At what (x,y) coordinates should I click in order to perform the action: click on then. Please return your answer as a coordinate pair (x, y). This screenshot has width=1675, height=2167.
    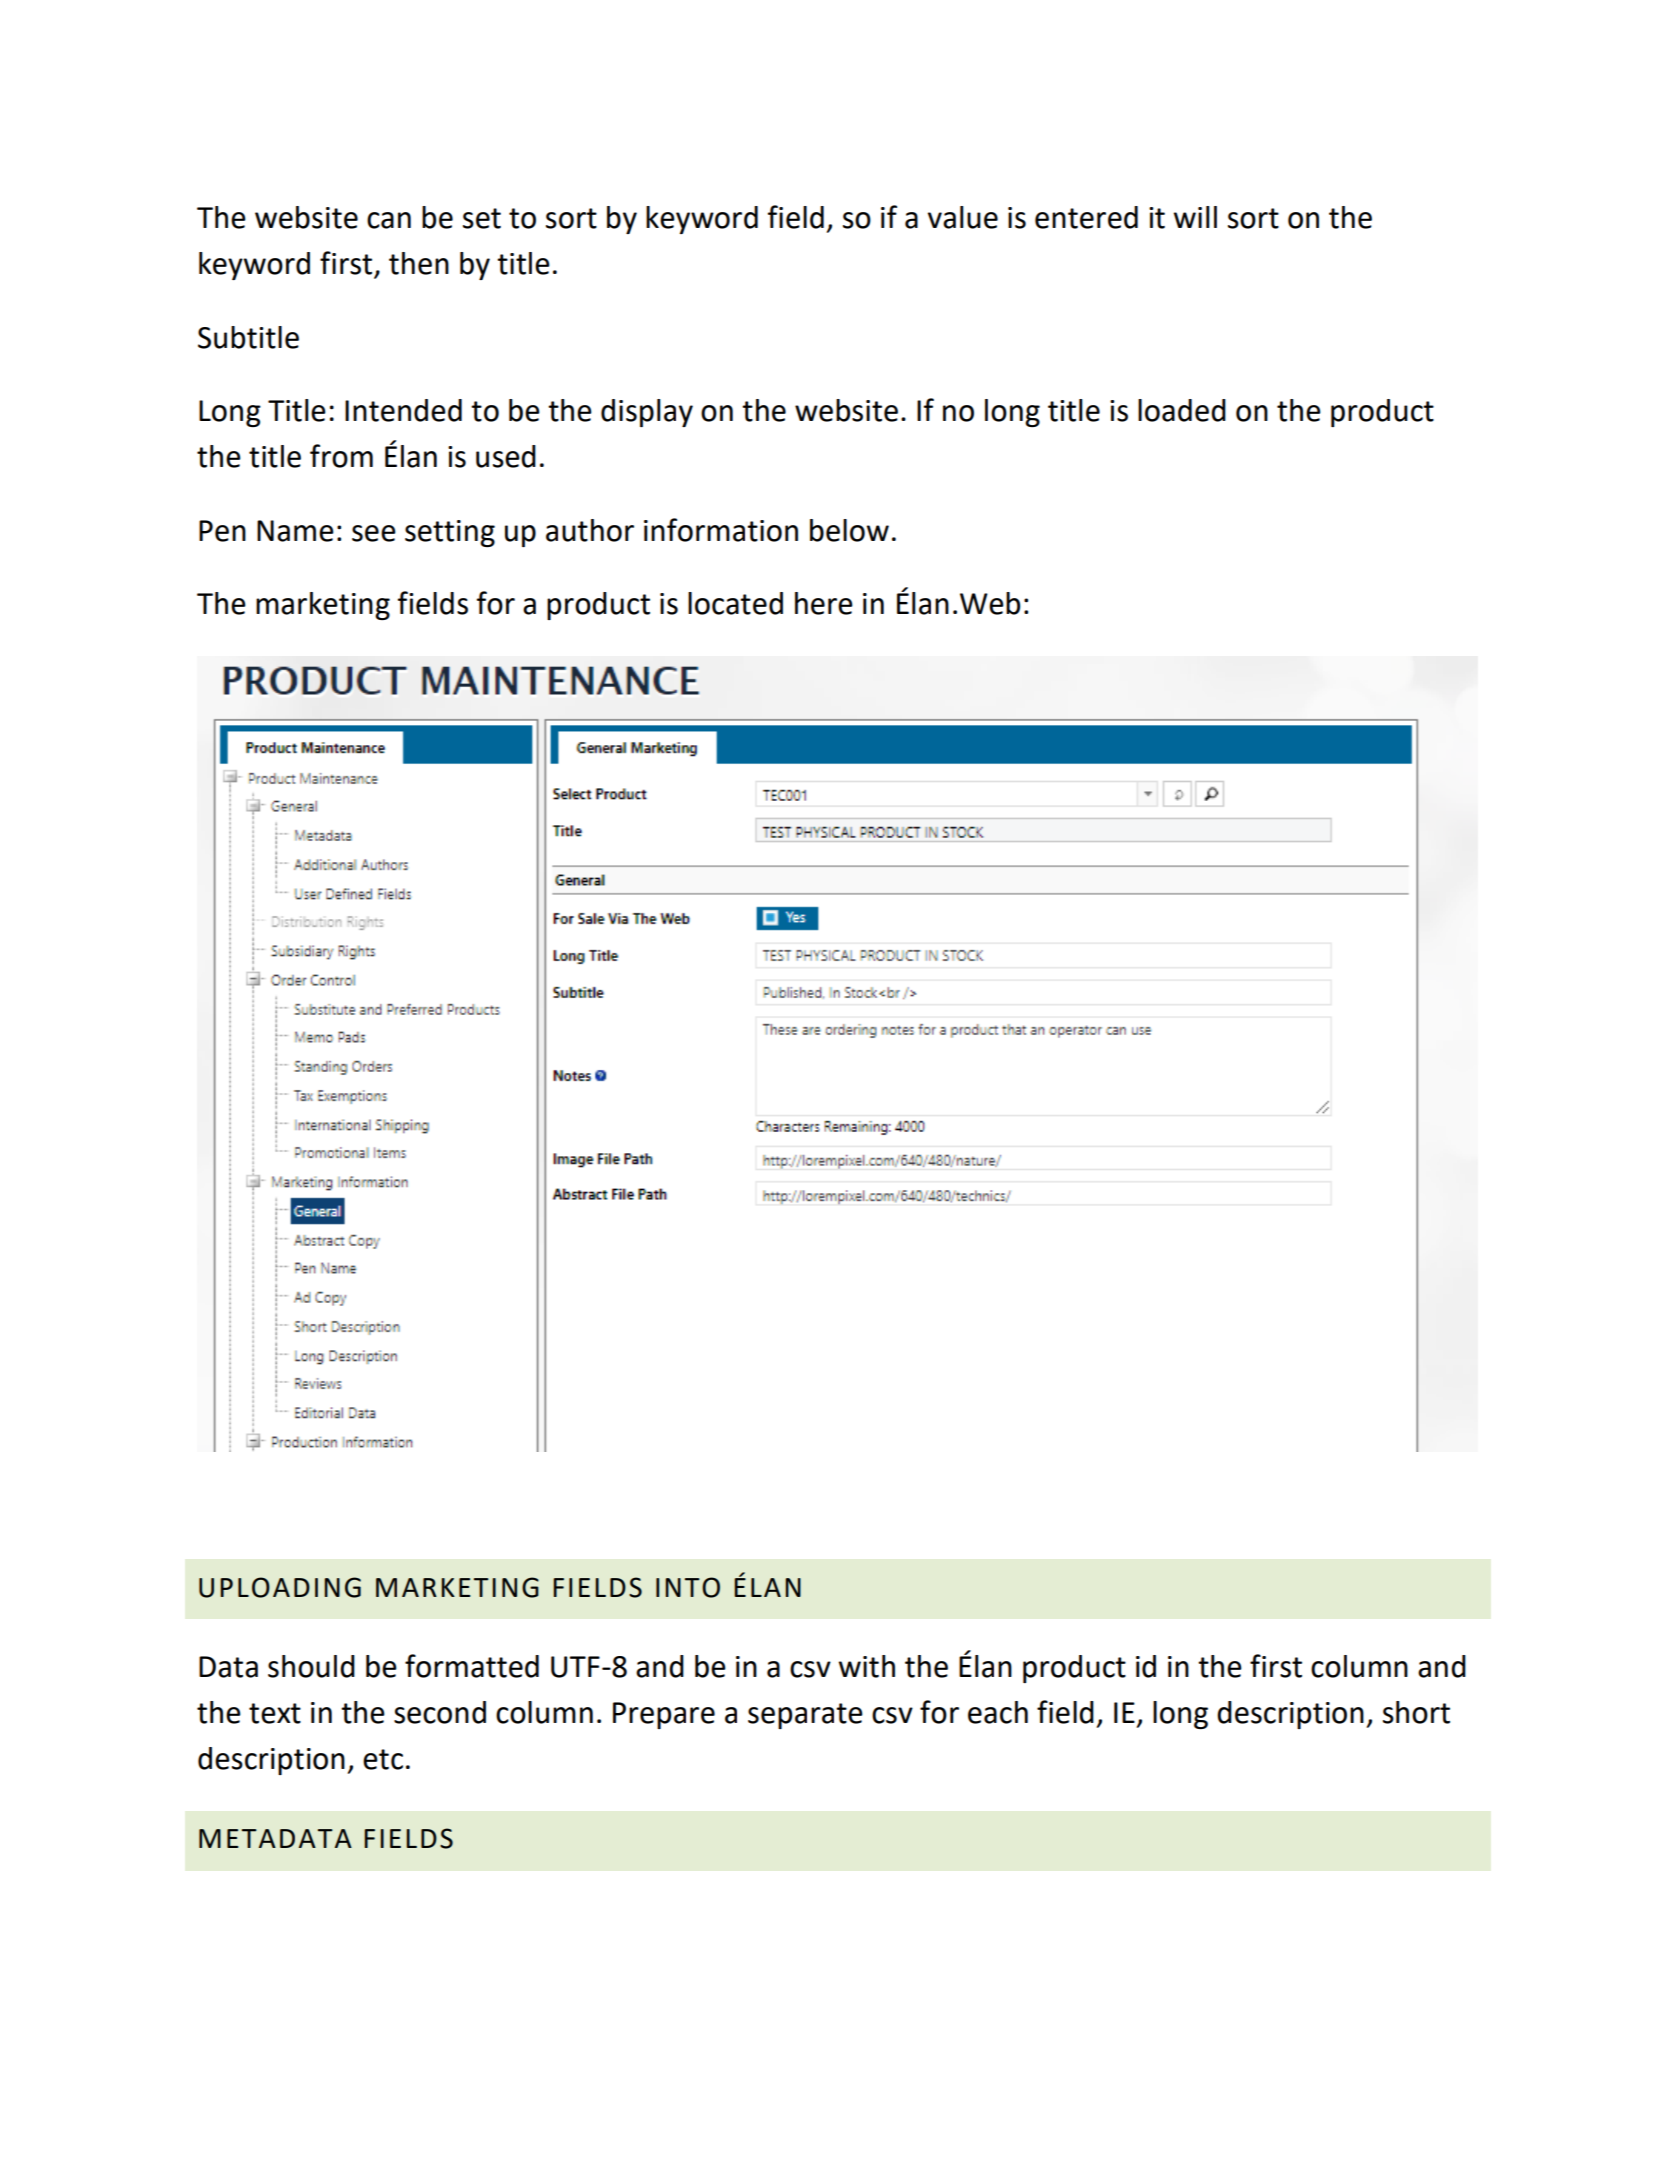
    Looking at the image, I should click on (419, 263).
